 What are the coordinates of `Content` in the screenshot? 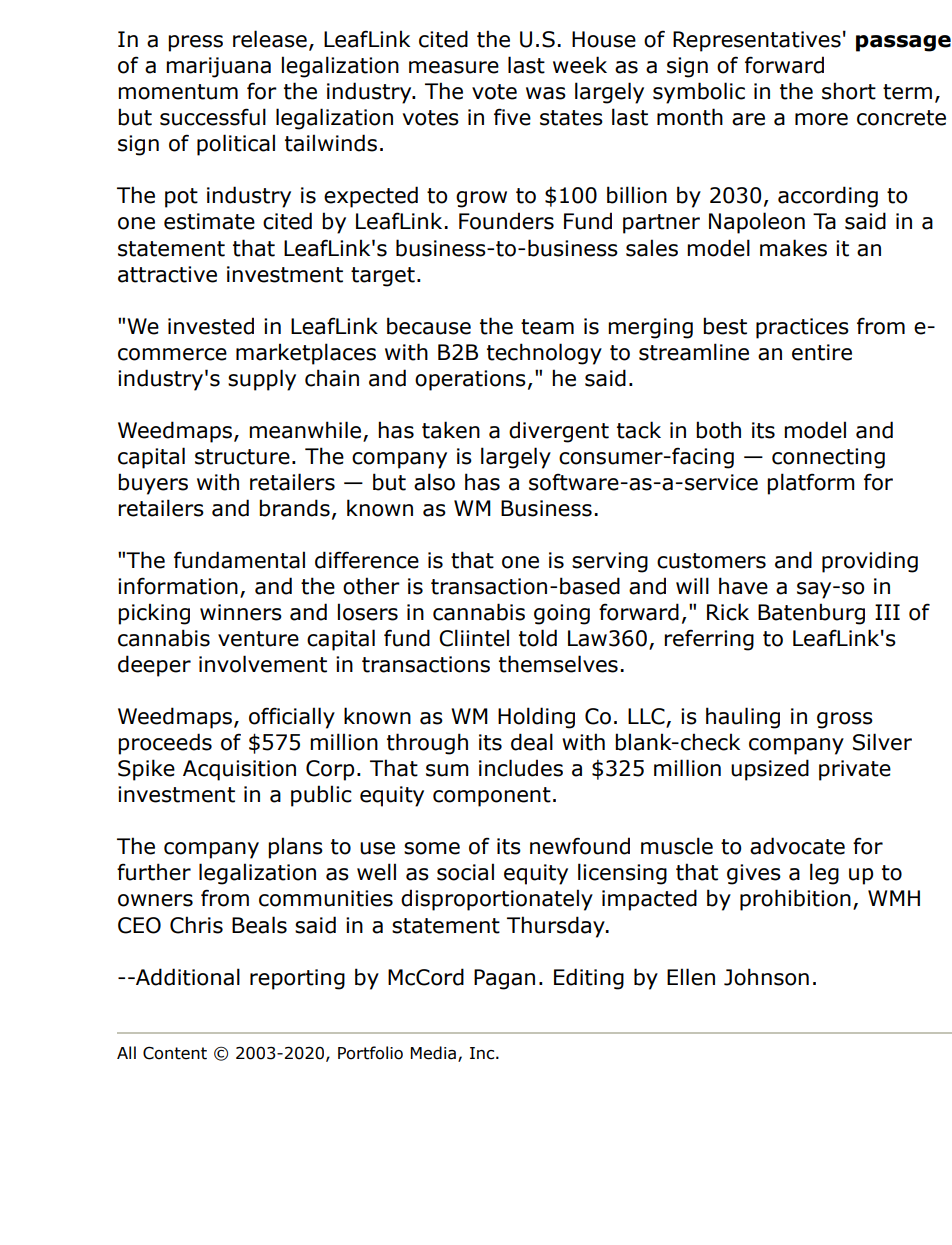 It's located at (175, 1053).
